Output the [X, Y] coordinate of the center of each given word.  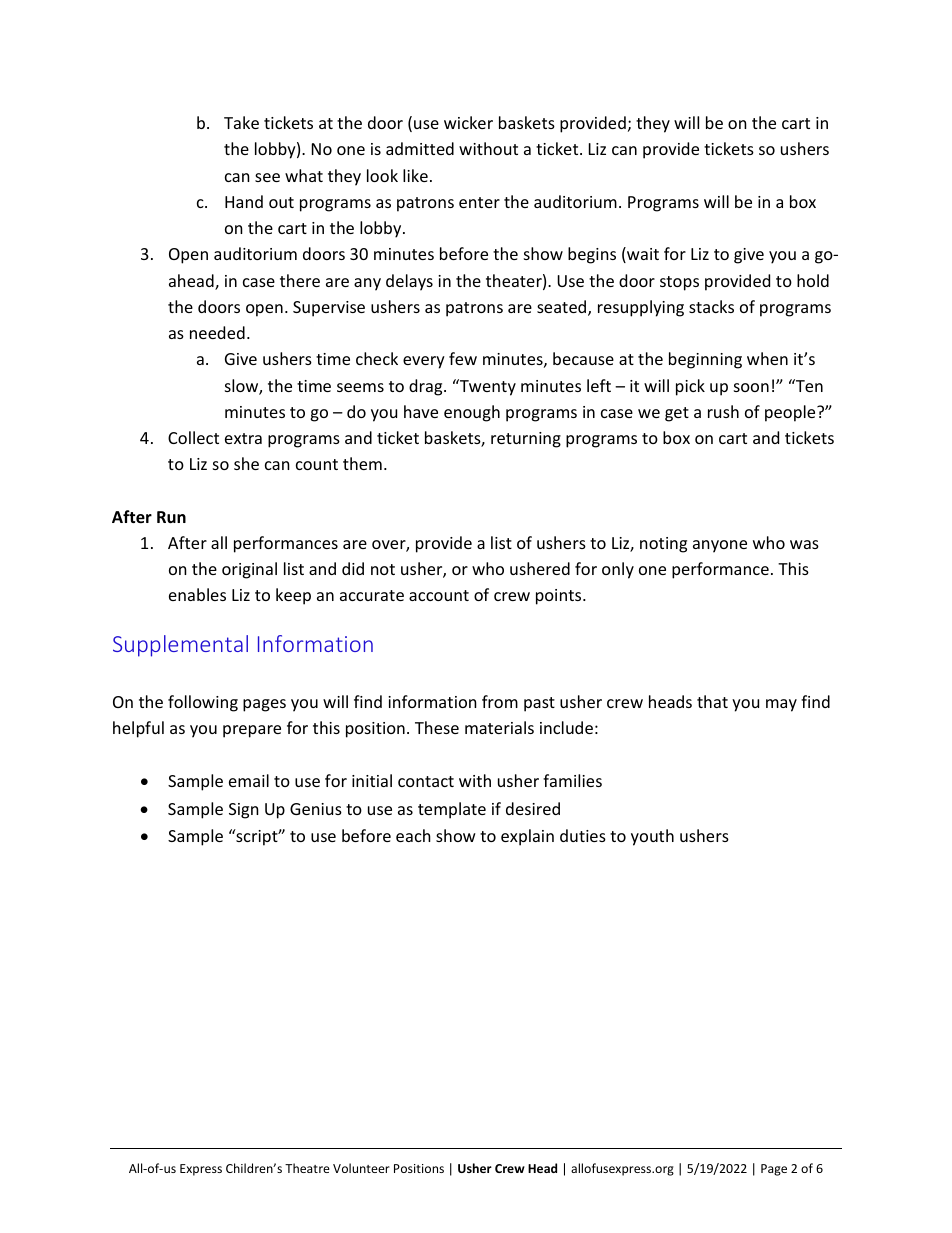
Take [241, 122]
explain [527, 837]
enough [472, 413]
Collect [193, 437]
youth [652, 837]
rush [723, 411]
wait [642, 255]
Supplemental [180, 646]
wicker [468, 122]
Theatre [307, 1168]
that [712, 701]
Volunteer [361, 1168]
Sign [244, 811]
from [500, 701]
